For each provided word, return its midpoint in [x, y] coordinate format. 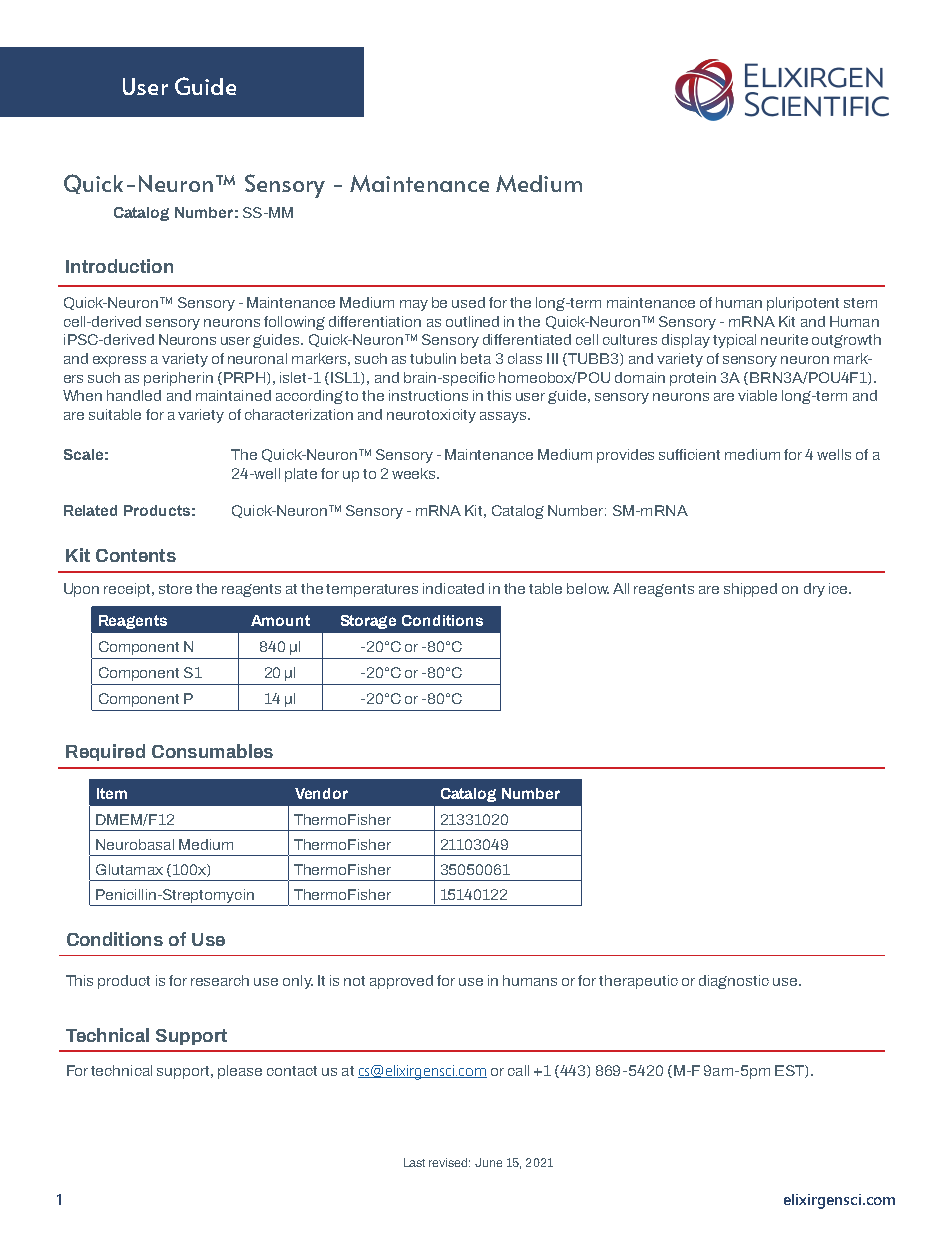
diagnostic [734, 982]
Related [90, 510]
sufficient [689, 454]
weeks [415, 473]
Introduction [119, 266]
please [240, 1072]
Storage [368, 622]
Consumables [212, 751]
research [220, 980]
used [468, 302]
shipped [750, 590]
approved [401, 982]
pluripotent [803, 304]
